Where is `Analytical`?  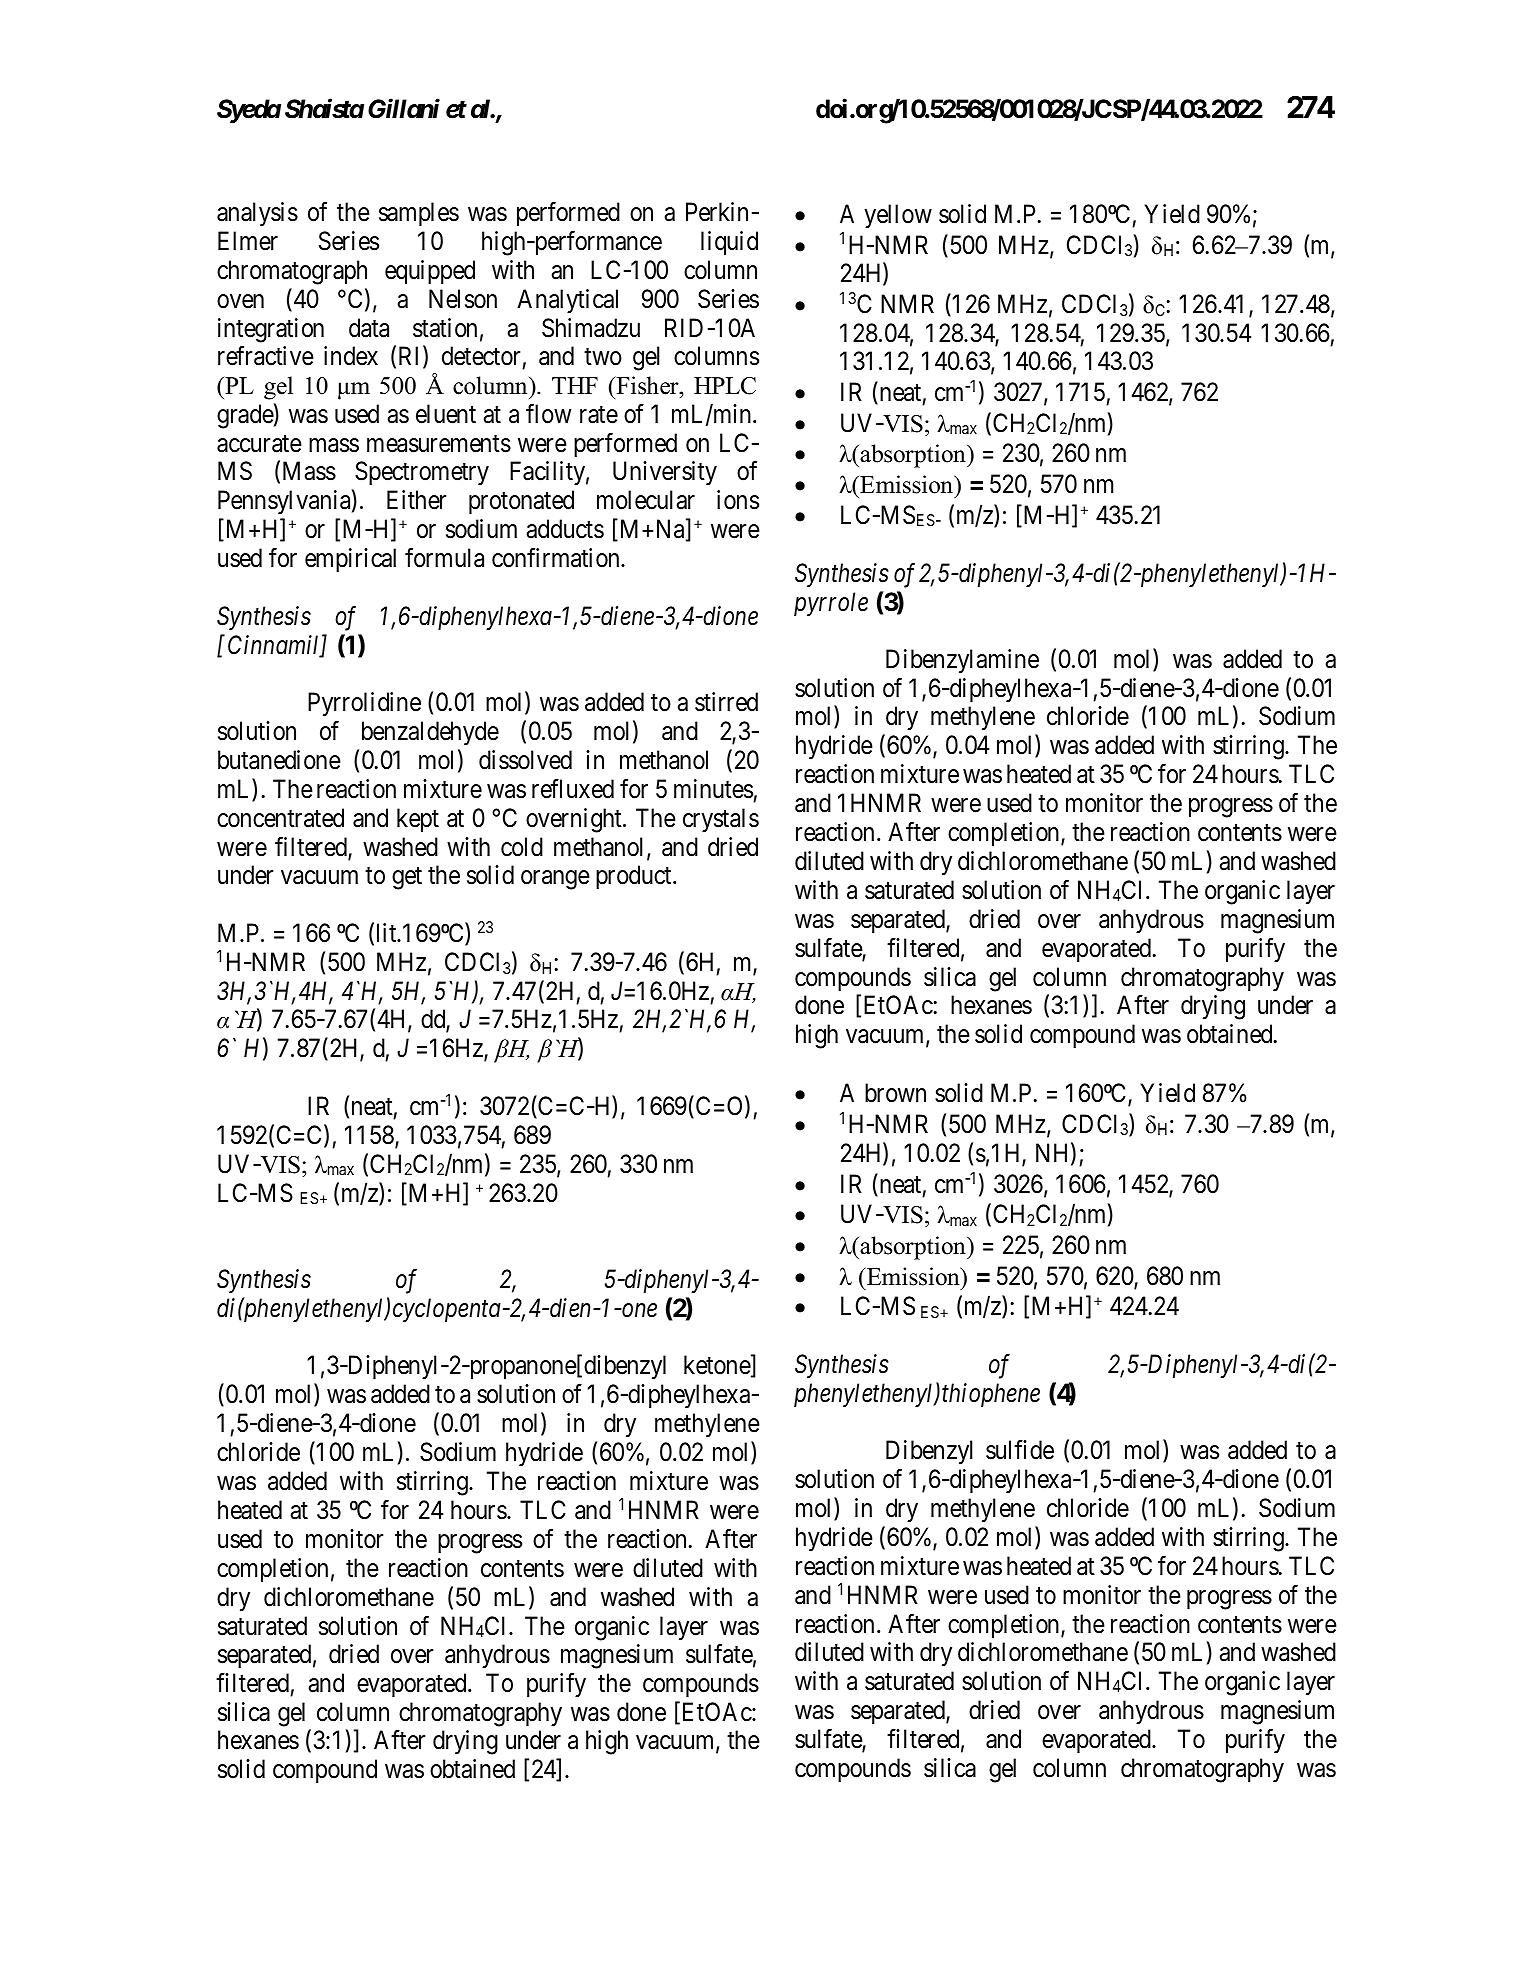 Analytical is located at coordinates (567, 301).
